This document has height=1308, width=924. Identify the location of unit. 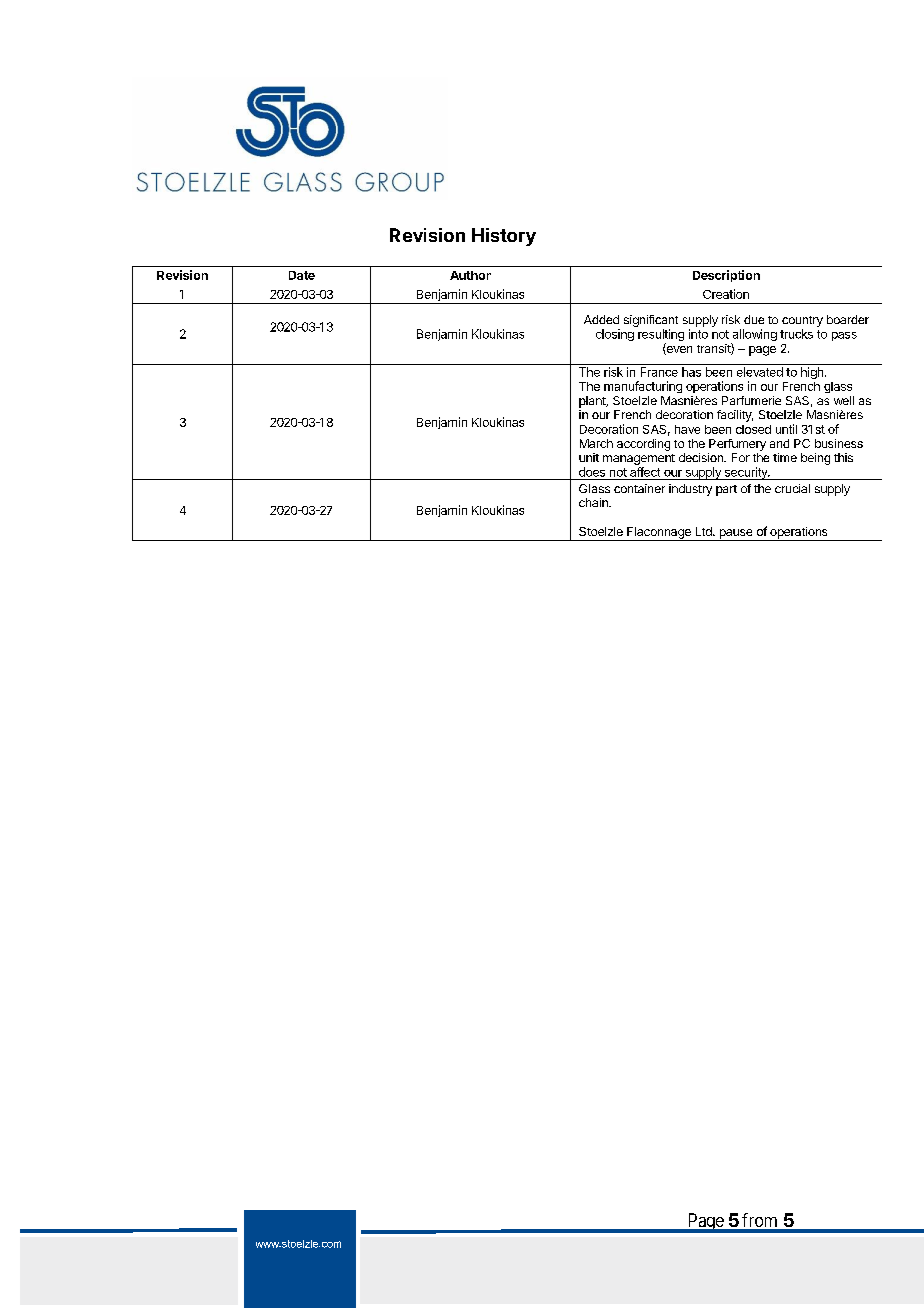
(589, 457).
